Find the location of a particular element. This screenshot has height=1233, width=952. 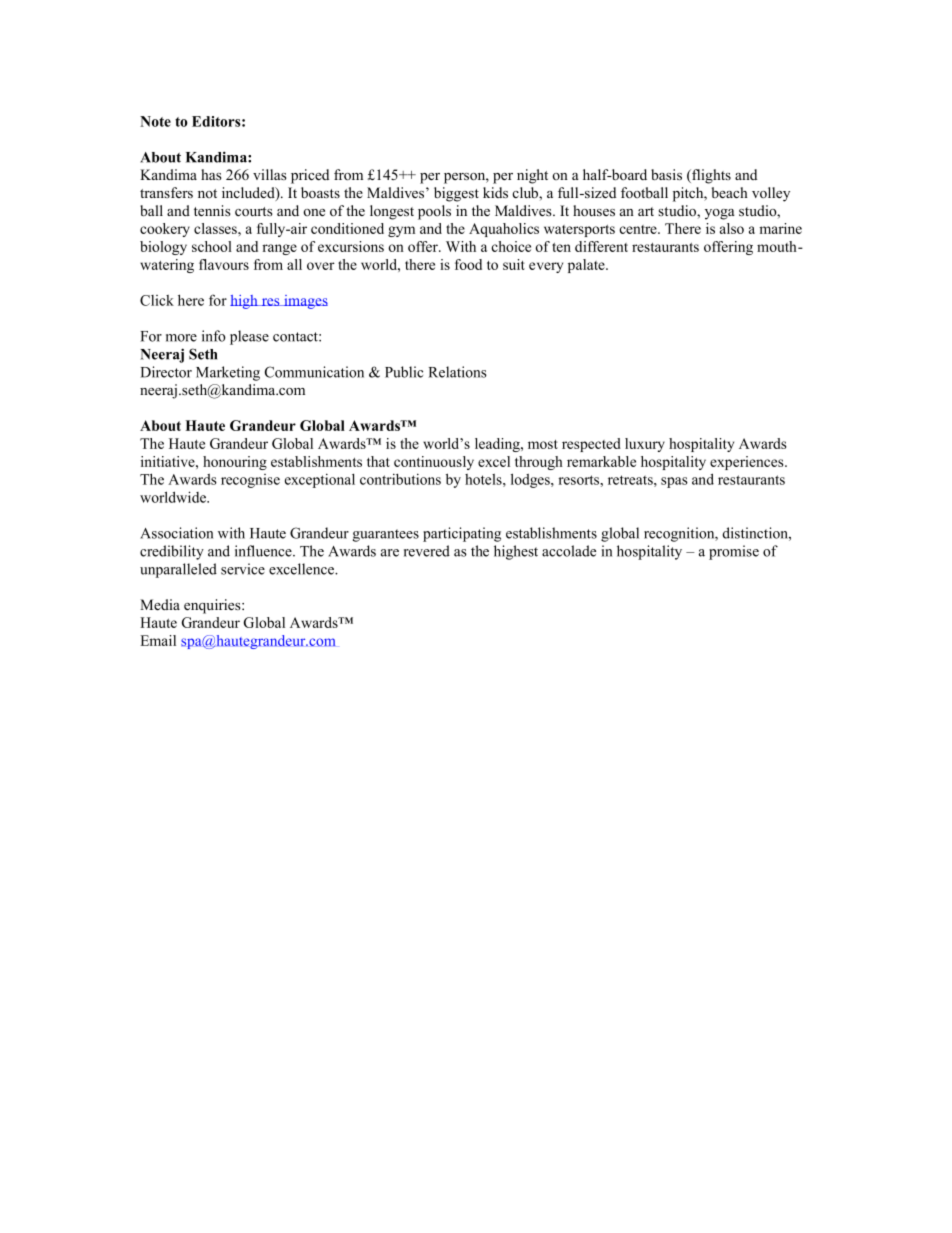

Note is located at coordinates (155, 121).
